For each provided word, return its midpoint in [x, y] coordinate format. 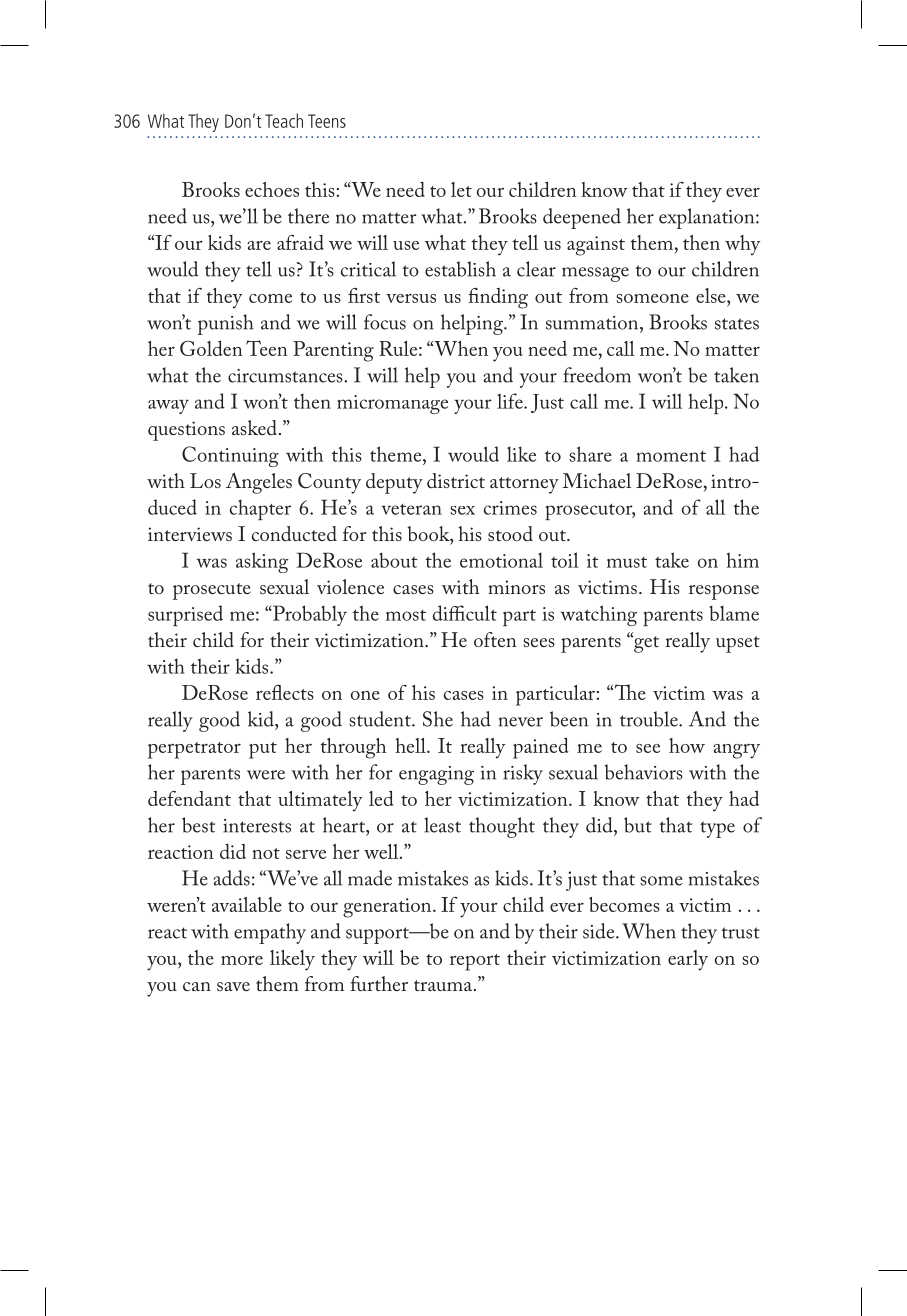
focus [385, 322]
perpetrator [194, 750]
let [461, 189]
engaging [436, 775]
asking [262, 562]
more [242, 960]
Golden [211, 348]
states [737, 324]
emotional [501, 560]
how [687, 745]
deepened [582, 218]
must [627, 562]
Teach [284, 120]
